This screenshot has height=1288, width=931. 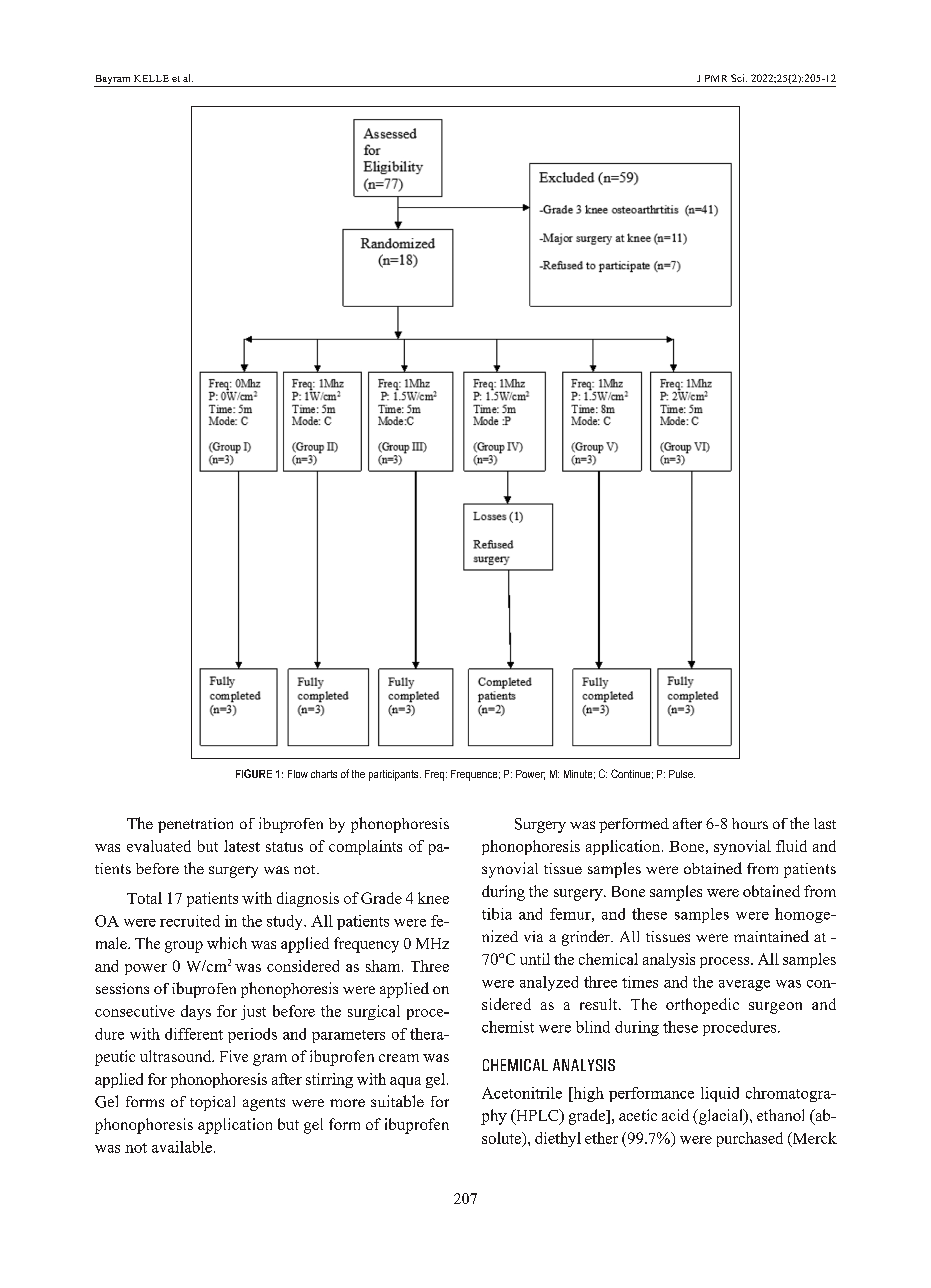 I want to click on participants, so click(x=395, y=775).
